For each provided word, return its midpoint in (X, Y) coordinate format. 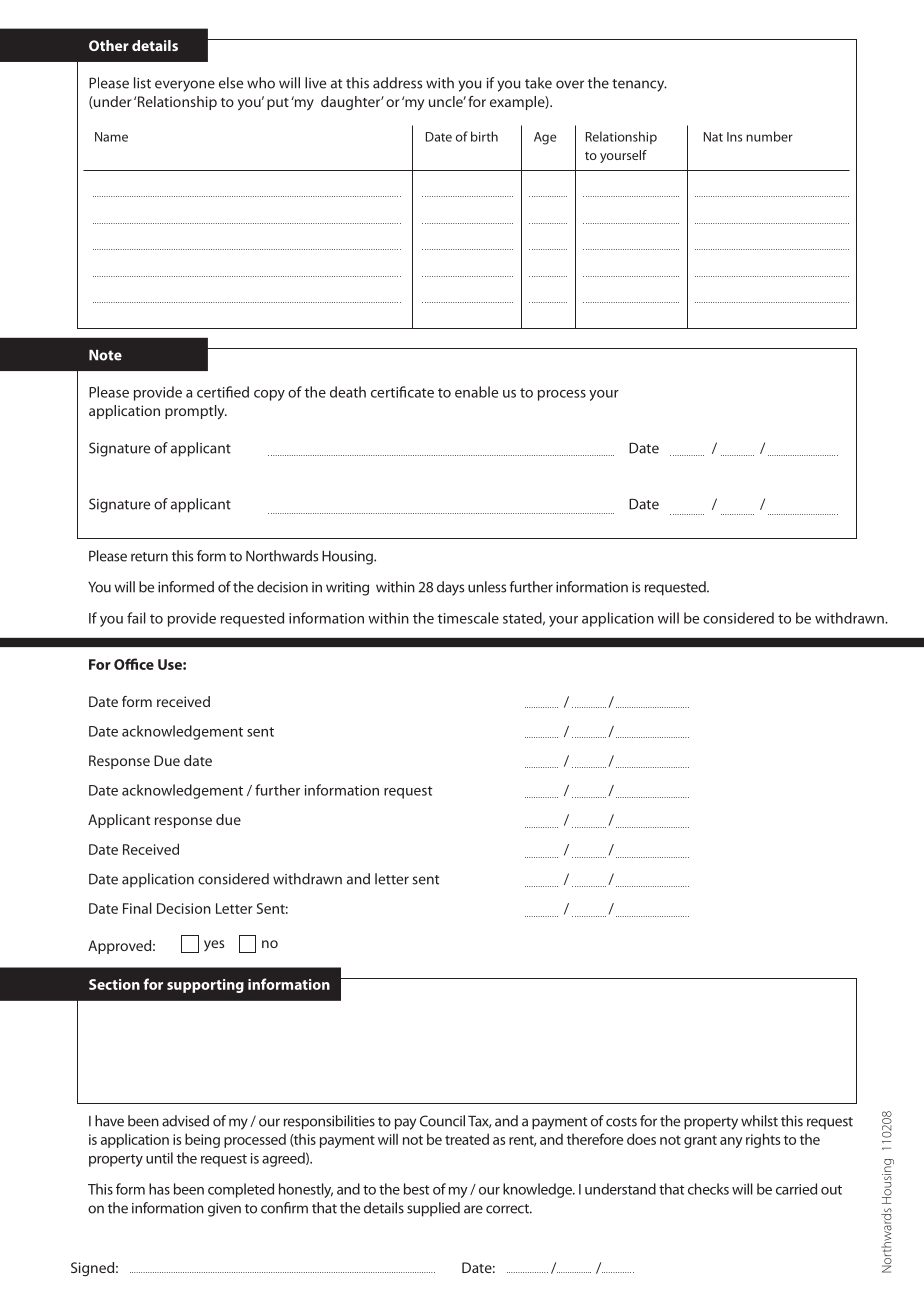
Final (137, 908)
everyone (185, 86)
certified (223, 392)
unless (487, 587)
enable (476, 392)
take (538, 83)
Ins (734, 137)
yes (214, 945)
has (159, 1189)
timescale (468, 618)
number (769, 136)
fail (136, 618)
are (473, 1209)
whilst (759, 1121)
